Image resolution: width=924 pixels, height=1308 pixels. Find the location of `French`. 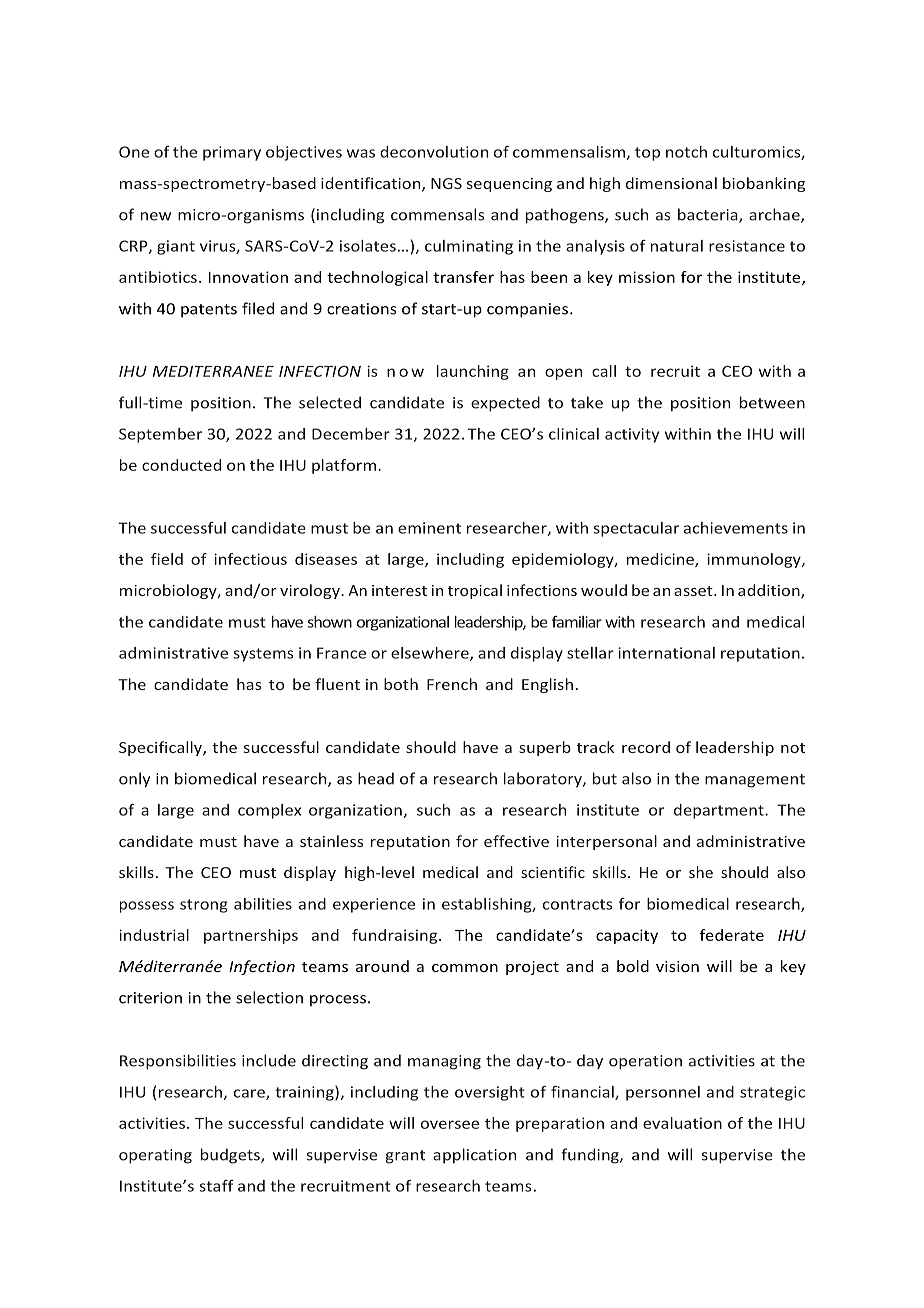

French is located at coordinates (452, 684).
